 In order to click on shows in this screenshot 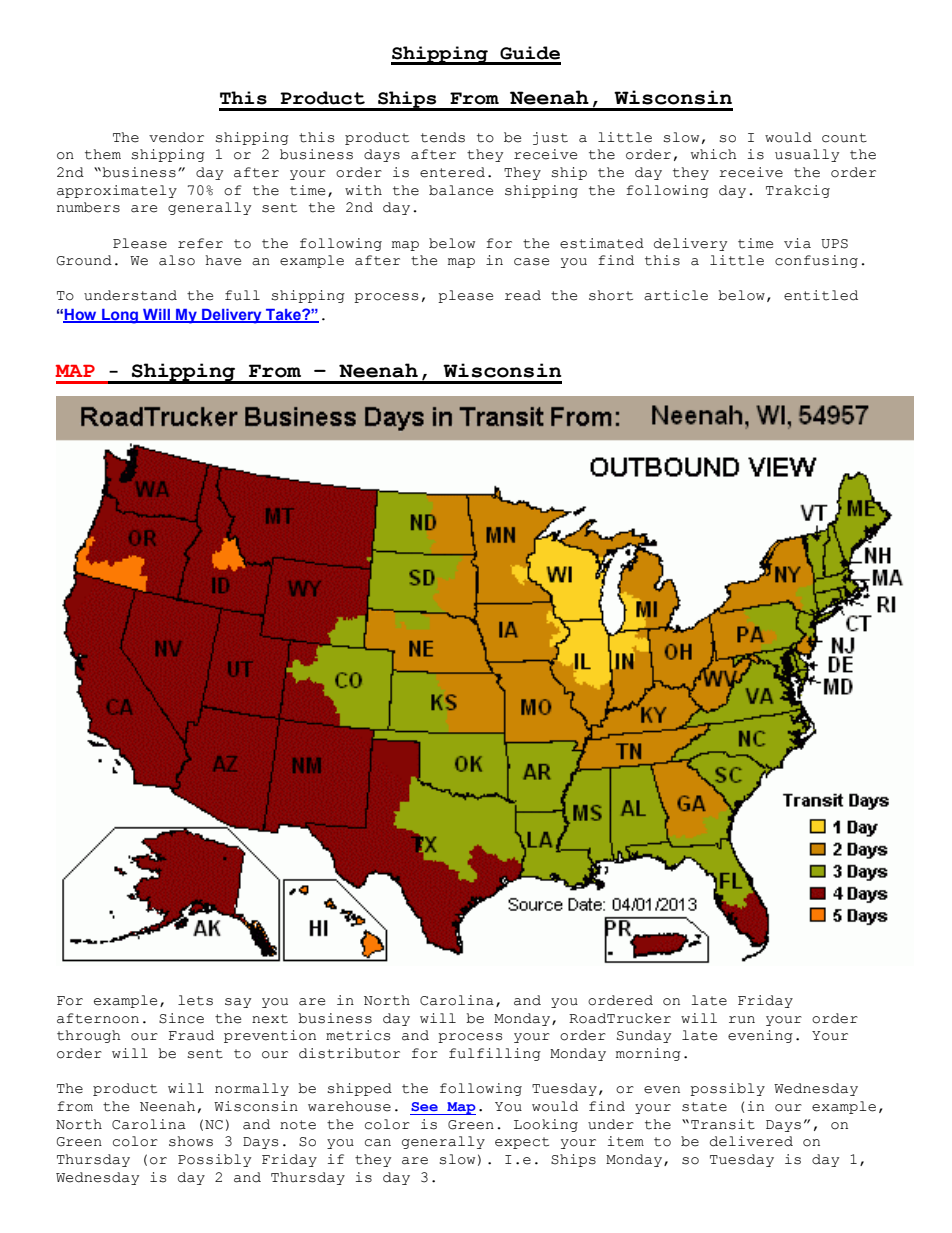, I will do `click(191, 1141)`.
